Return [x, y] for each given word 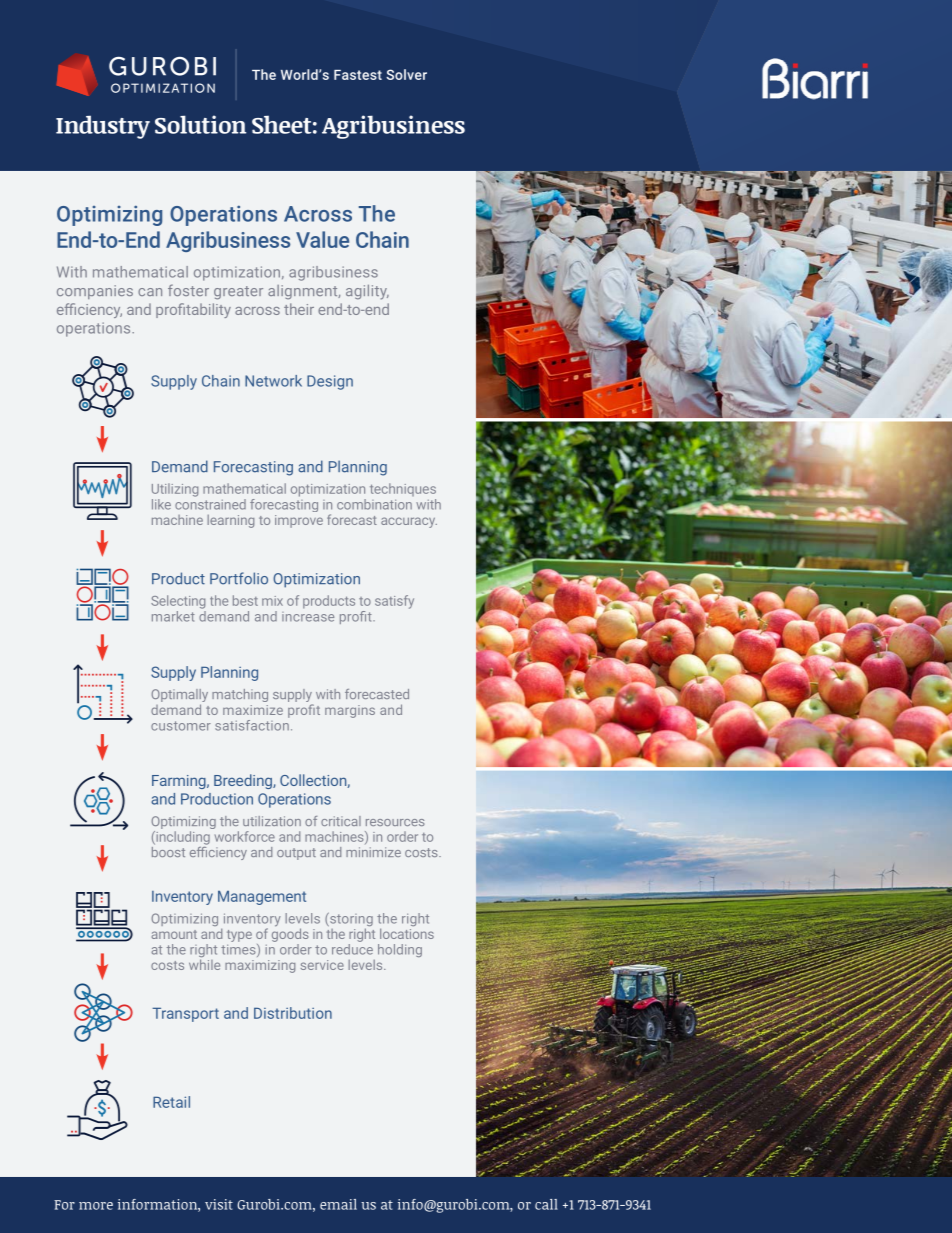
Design [330, 382]
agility [367, 292]
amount [174, 934]
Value [322, 239]
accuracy [409, 522]
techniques [403, 489]
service [322, 965]
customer [181, 726]
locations [407, 933]
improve [299, 521]
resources [395, 822]
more [96, 1206]
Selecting [178, 602]
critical [341, 821]
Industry [103, 127]
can [150, 292]
